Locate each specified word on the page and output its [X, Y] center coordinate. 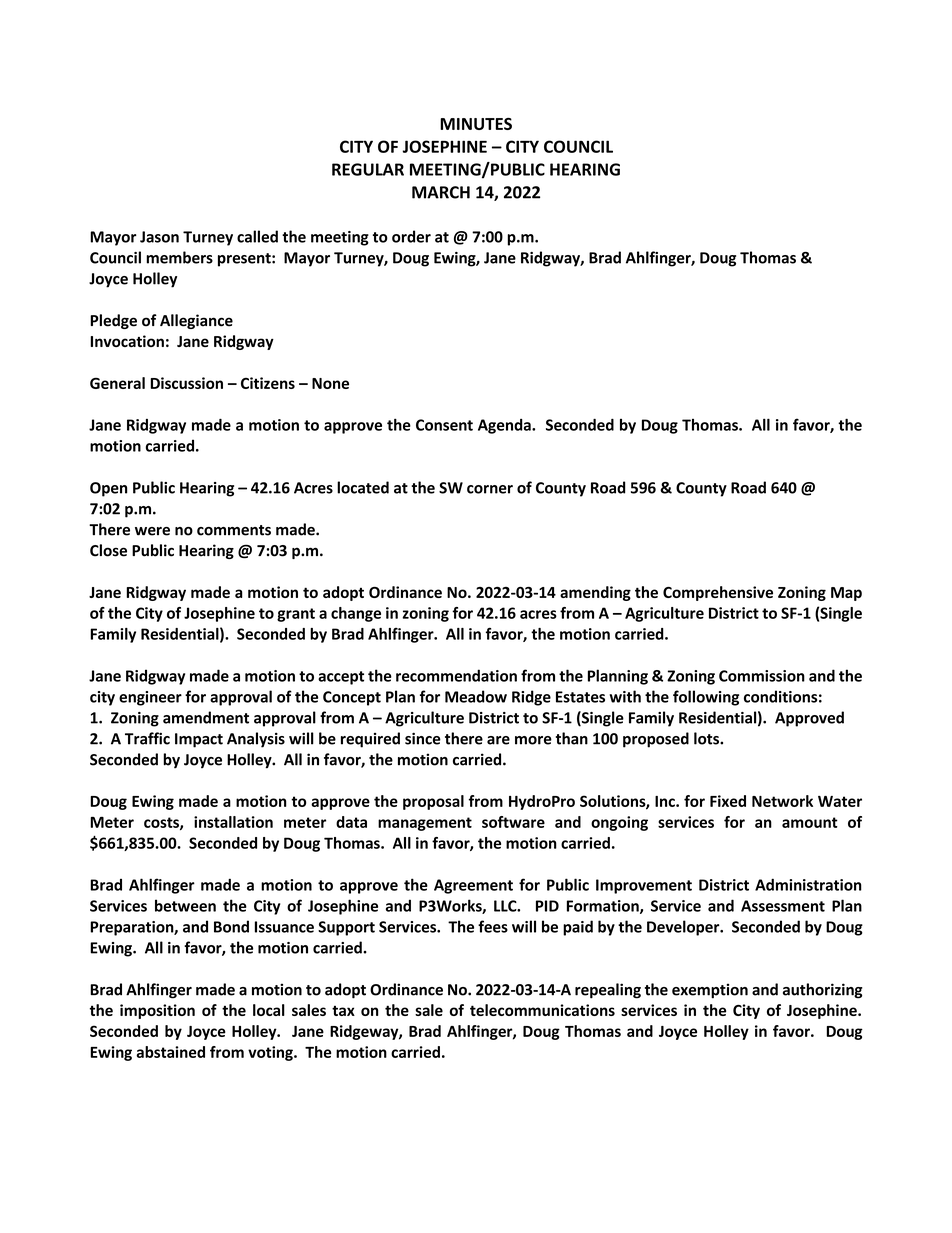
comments [234, 530]
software [513, 822]
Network [782, 801]
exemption [710, 991]
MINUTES [476, 124]
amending [595, 593]
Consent [444, 425]
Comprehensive [718, 593]
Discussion [186, 383]
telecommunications [542, 1010]
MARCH [441, 192]
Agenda [505, 426]
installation [233, 822]
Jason [159, 237]
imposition [157, 1011]
